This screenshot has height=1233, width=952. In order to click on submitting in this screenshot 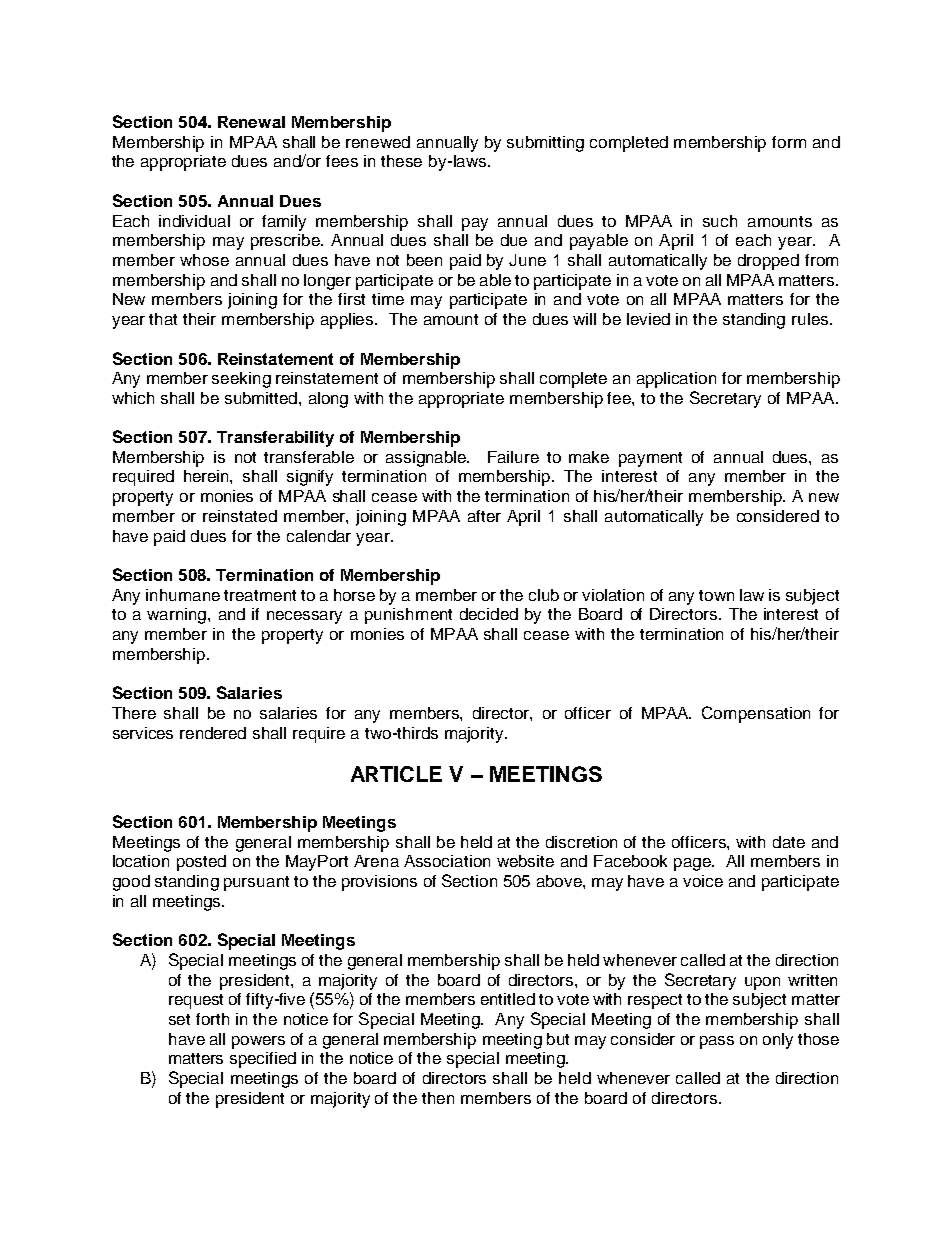, I will do `click(545, 144)`.
